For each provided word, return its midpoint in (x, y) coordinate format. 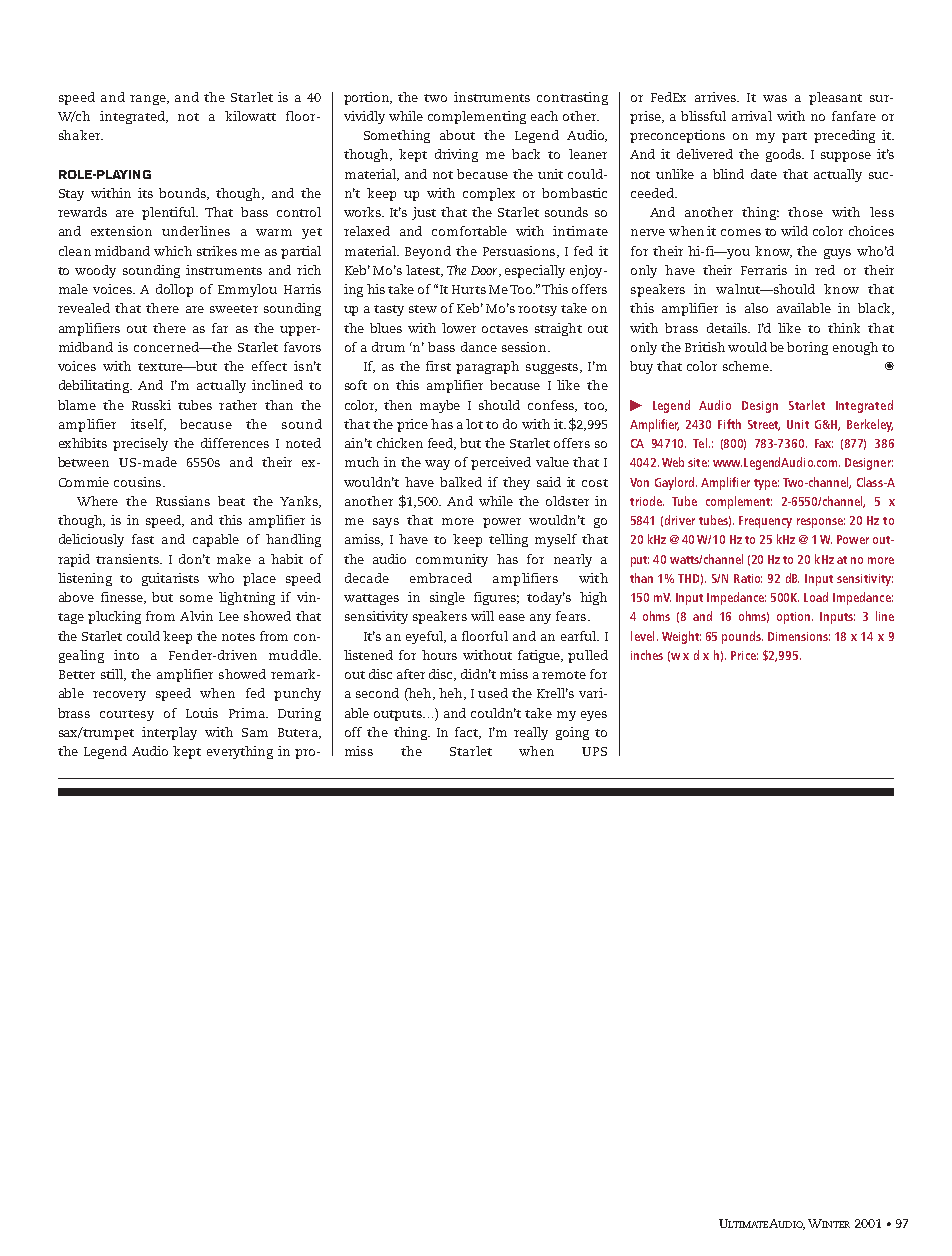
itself (148, 425)
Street (764, 425)
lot (474, 424)
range (149, 100)
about (457, 135)
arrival (752, 116)
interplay (169, 733)
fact (468, 733)
